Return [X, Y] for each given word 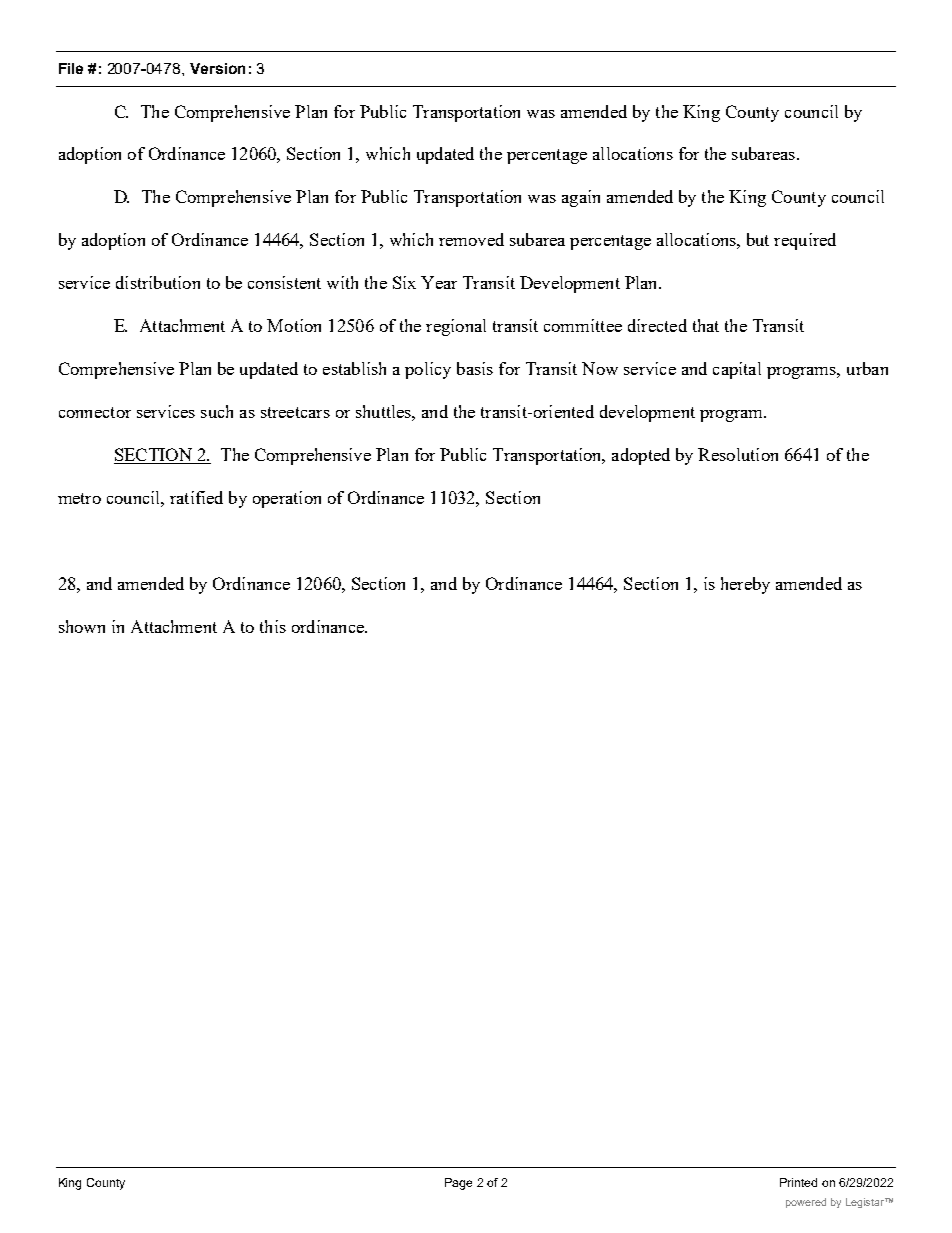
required [805, 241]
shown [82, 626]
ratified [196, 497]
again [581, 198]
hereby [745, 585]
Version [217, 68]
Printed [798, 1182]
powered [806, 1203]
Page [458, 1184]
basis [475, 368]
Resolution [738, 454]
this [273, 626]
